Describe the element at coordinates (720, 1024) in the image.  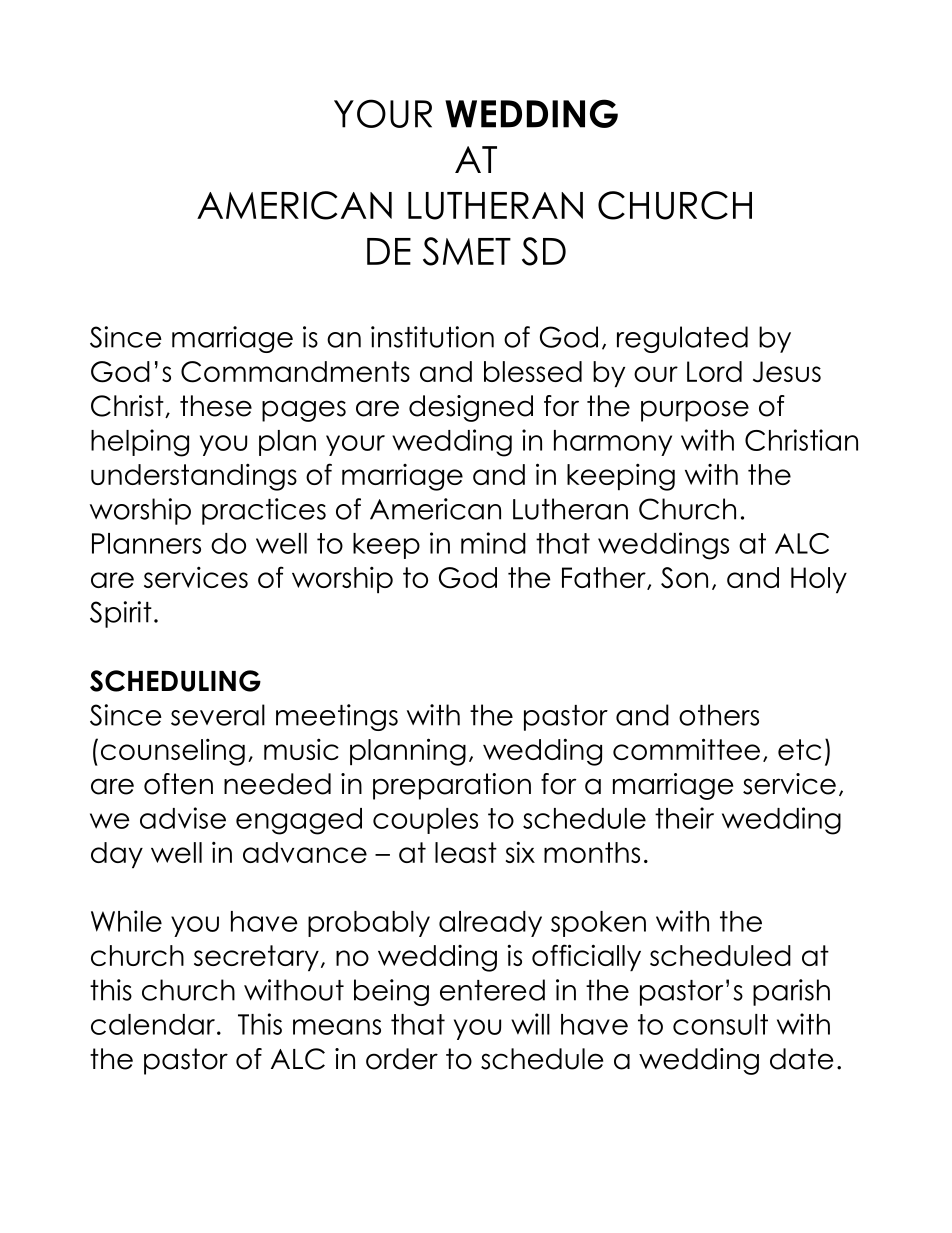
I see `consult` at that location.
